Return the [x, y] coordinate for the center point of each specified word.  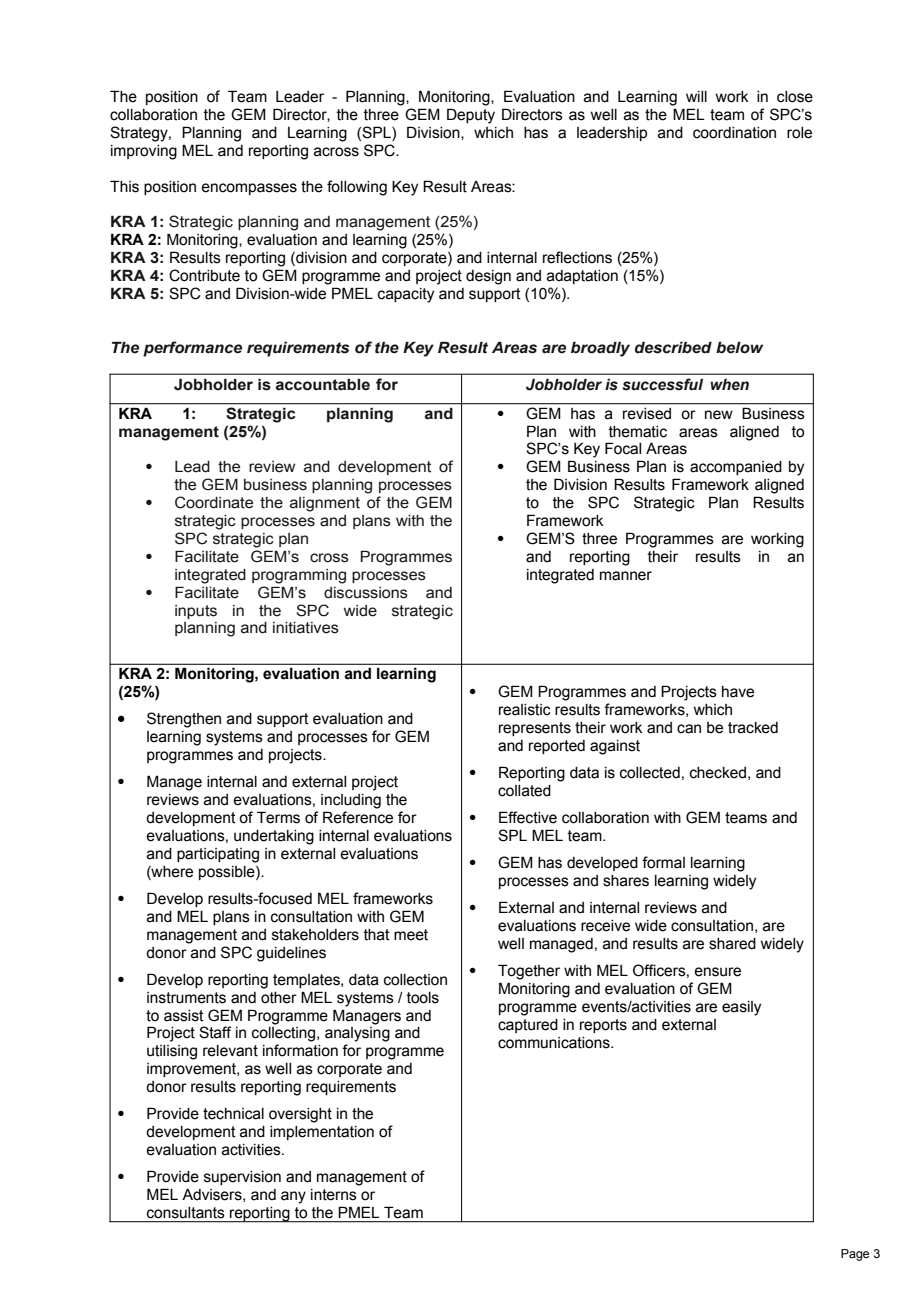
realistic [525, 710]
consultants [185, 1212]
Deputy [471, 116]
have [738, 692]
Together [529, 972]
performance [192, 349]
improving [144, 152]
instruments [186, 998]
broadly [600, 349]
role [799, 133]
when [729, 385]
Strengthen [184, 720]
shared [732, 944]
